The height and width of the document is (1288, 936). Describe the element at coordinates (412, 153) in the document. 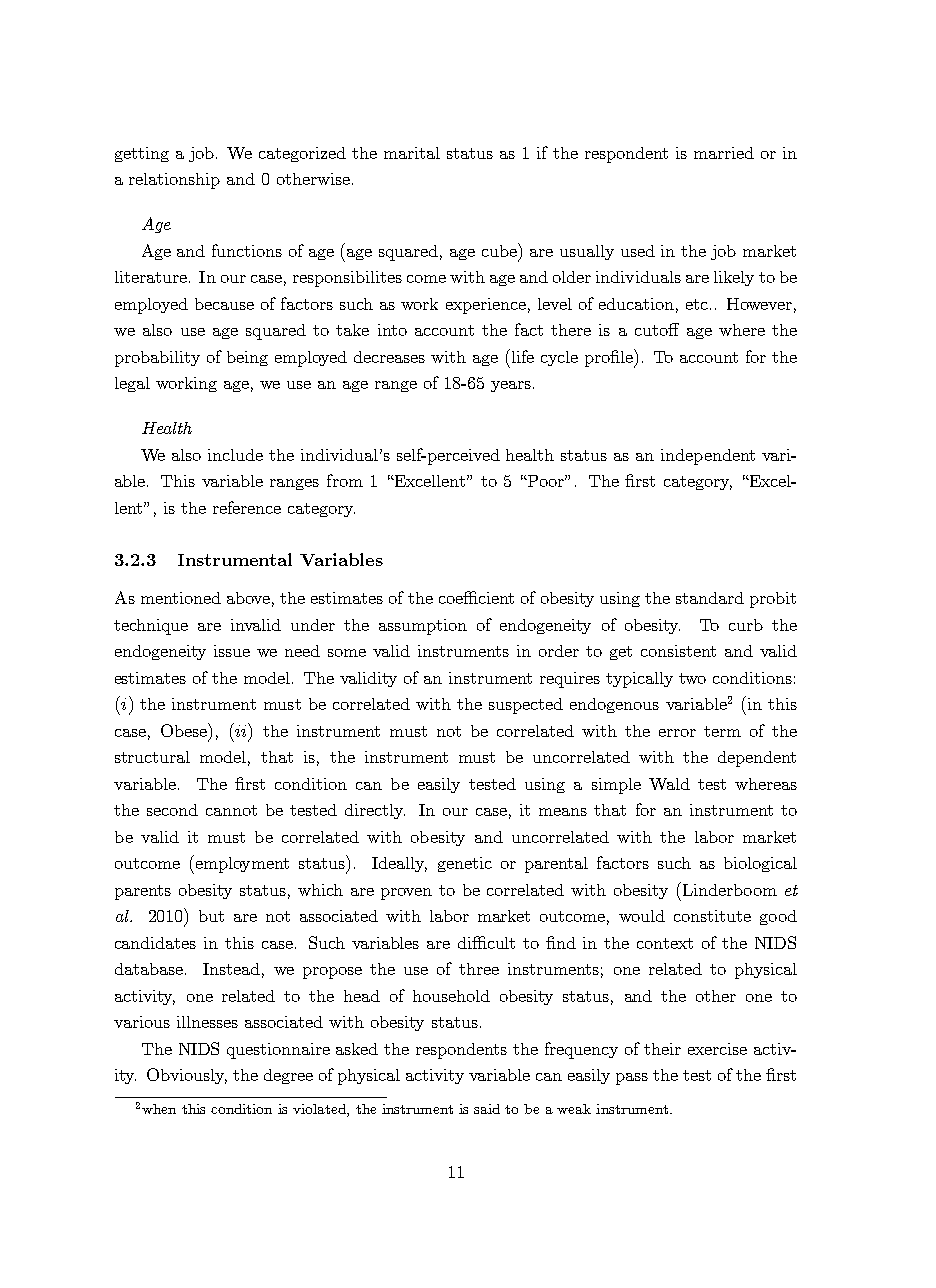

I see `marital` at that location.
